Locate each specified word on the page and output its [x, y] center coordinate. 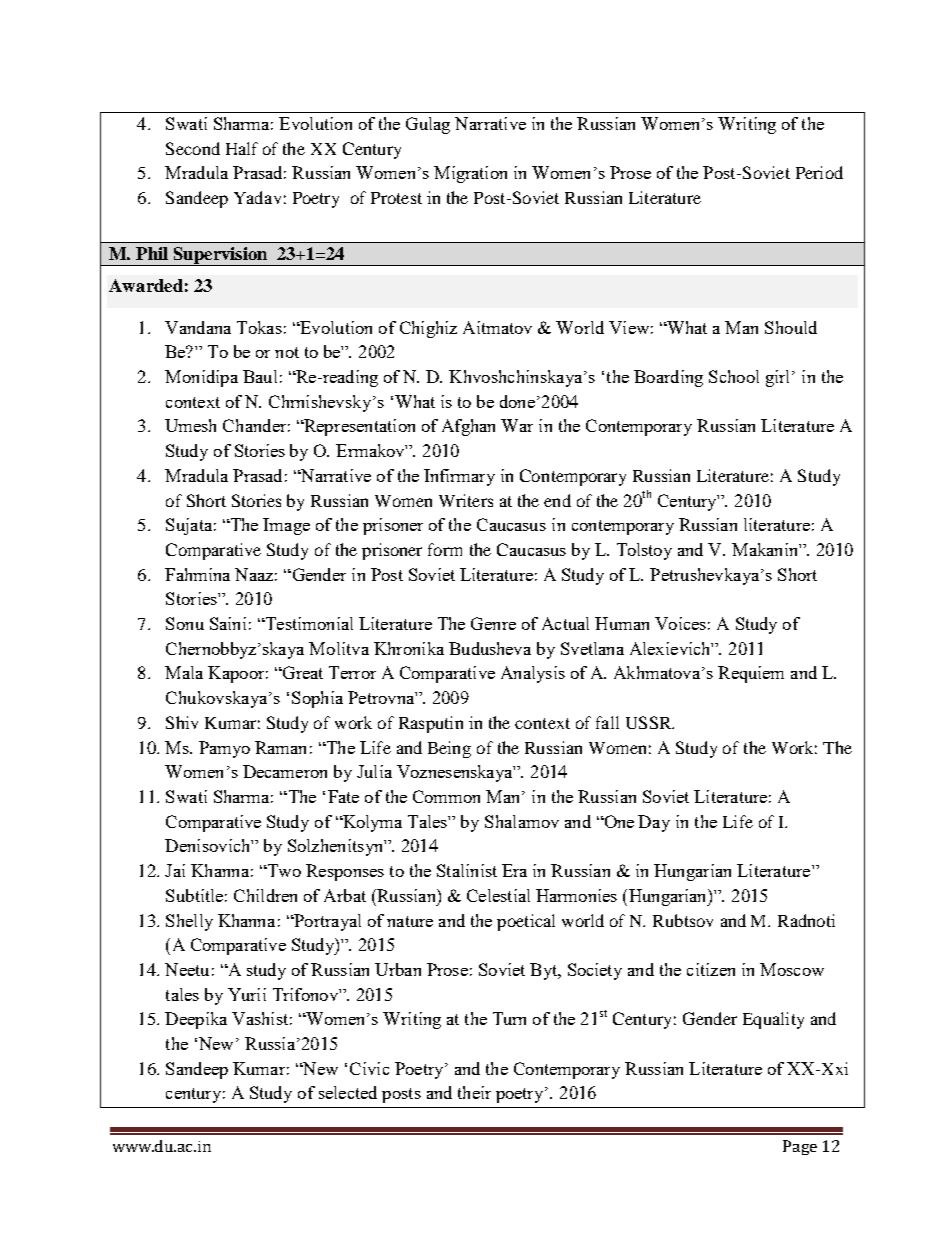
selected [348, 1092]
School [734, 376]
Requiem [751, 674]
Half [242, 148]
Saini [228, 623]
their [474, 1092]
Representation [358, 427]
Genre [493, 623]
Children [265, 895]
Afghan [468, 427]
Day [654, 823]
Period [819, 172]
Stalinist [467, 870]
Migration [470, 174]
